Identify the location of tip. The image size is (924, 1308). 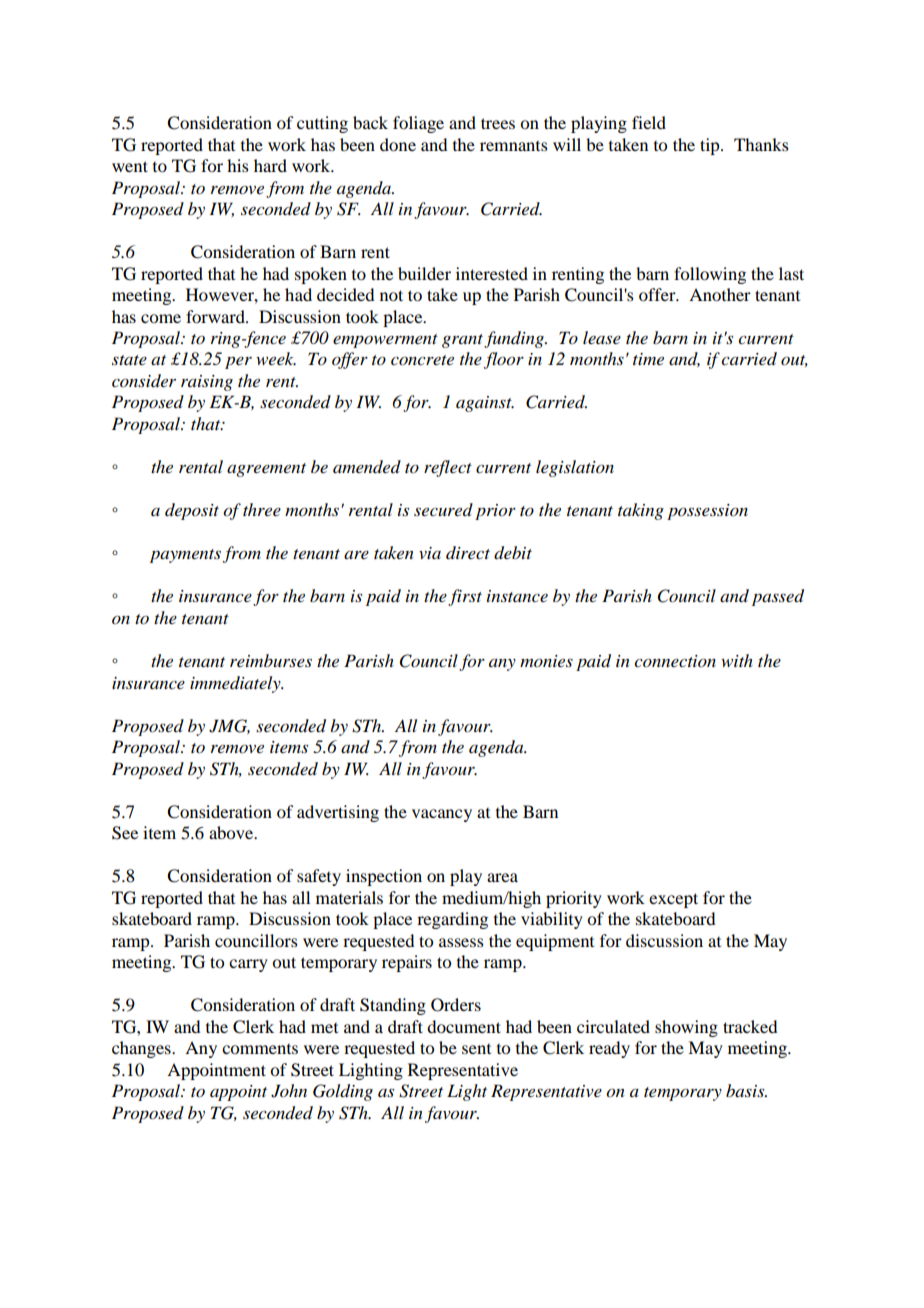
(711, 146).
